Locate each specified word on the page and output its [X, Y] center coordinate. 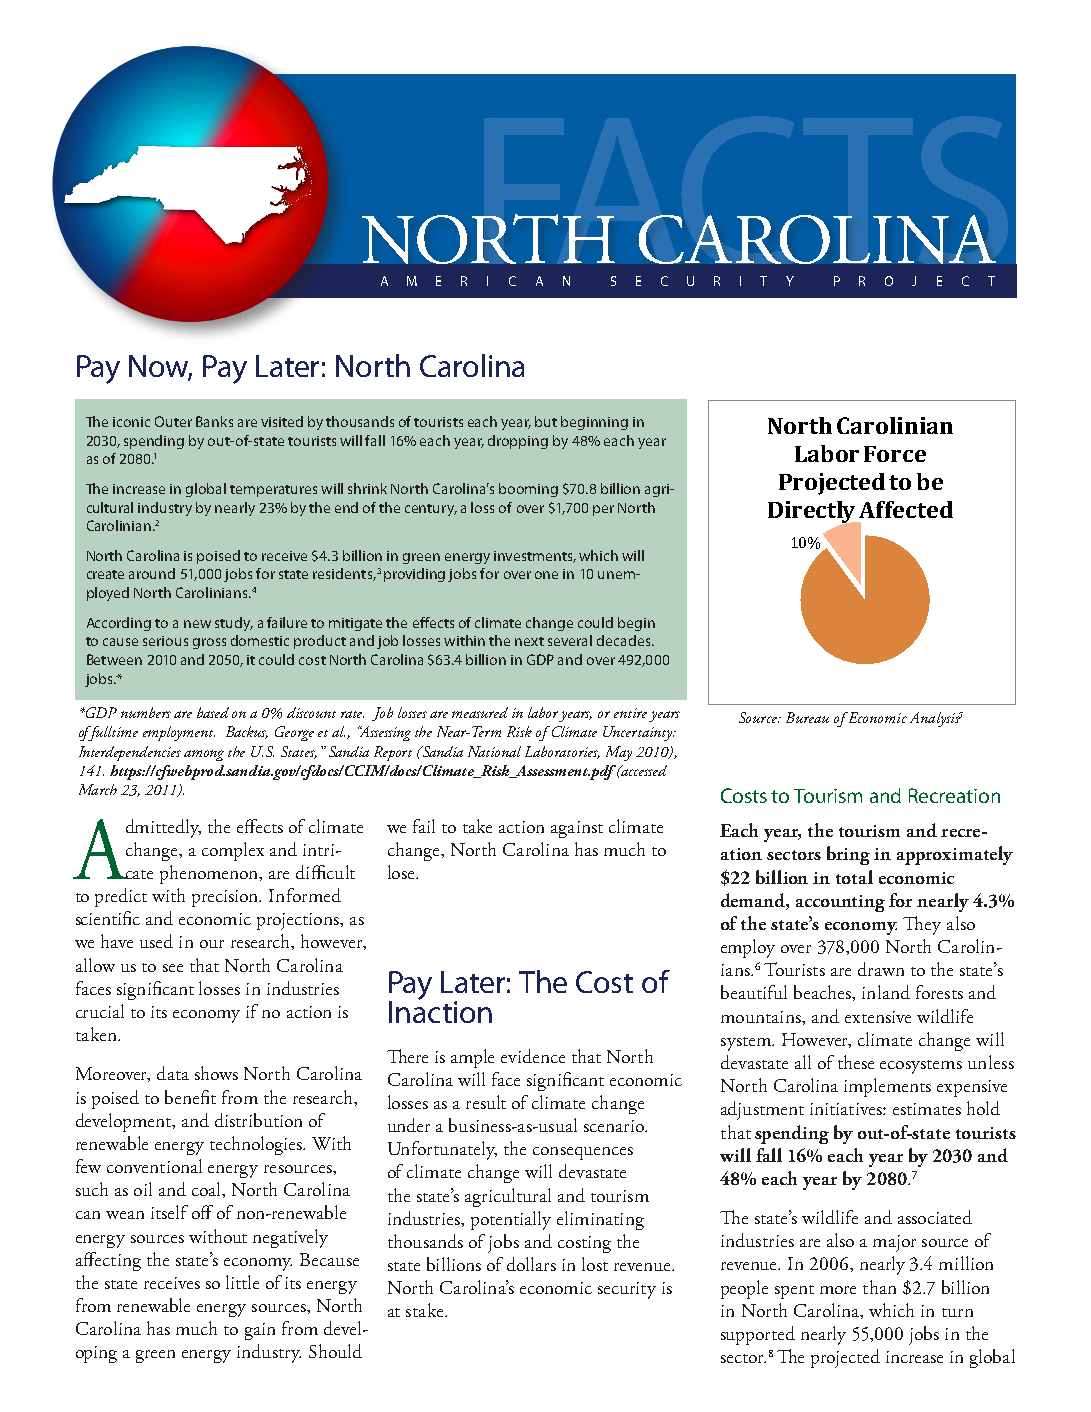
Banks [214, 421]
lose [402, 872]
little [242, 1282]
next [529, 641]
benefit [190, 1097]
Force [895, 454]
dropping [518, 442]
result [486, 1102]
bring [848, 855]
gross [209, 643]
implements [887, 1087]
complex [233, 851]
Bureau [807, 717]
